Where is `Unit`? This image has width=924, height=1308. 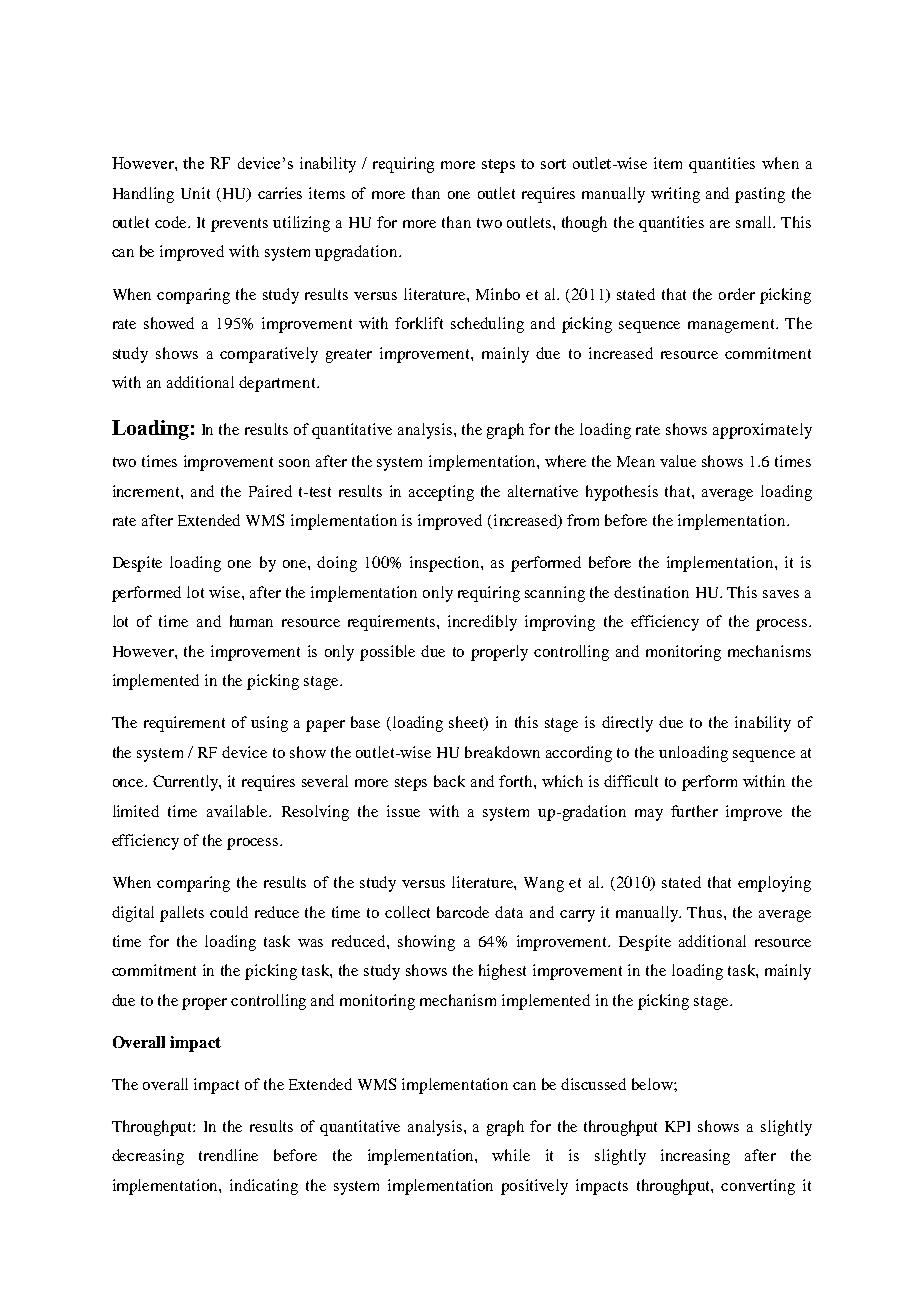
Unit is located at coordinates (195, 193).
